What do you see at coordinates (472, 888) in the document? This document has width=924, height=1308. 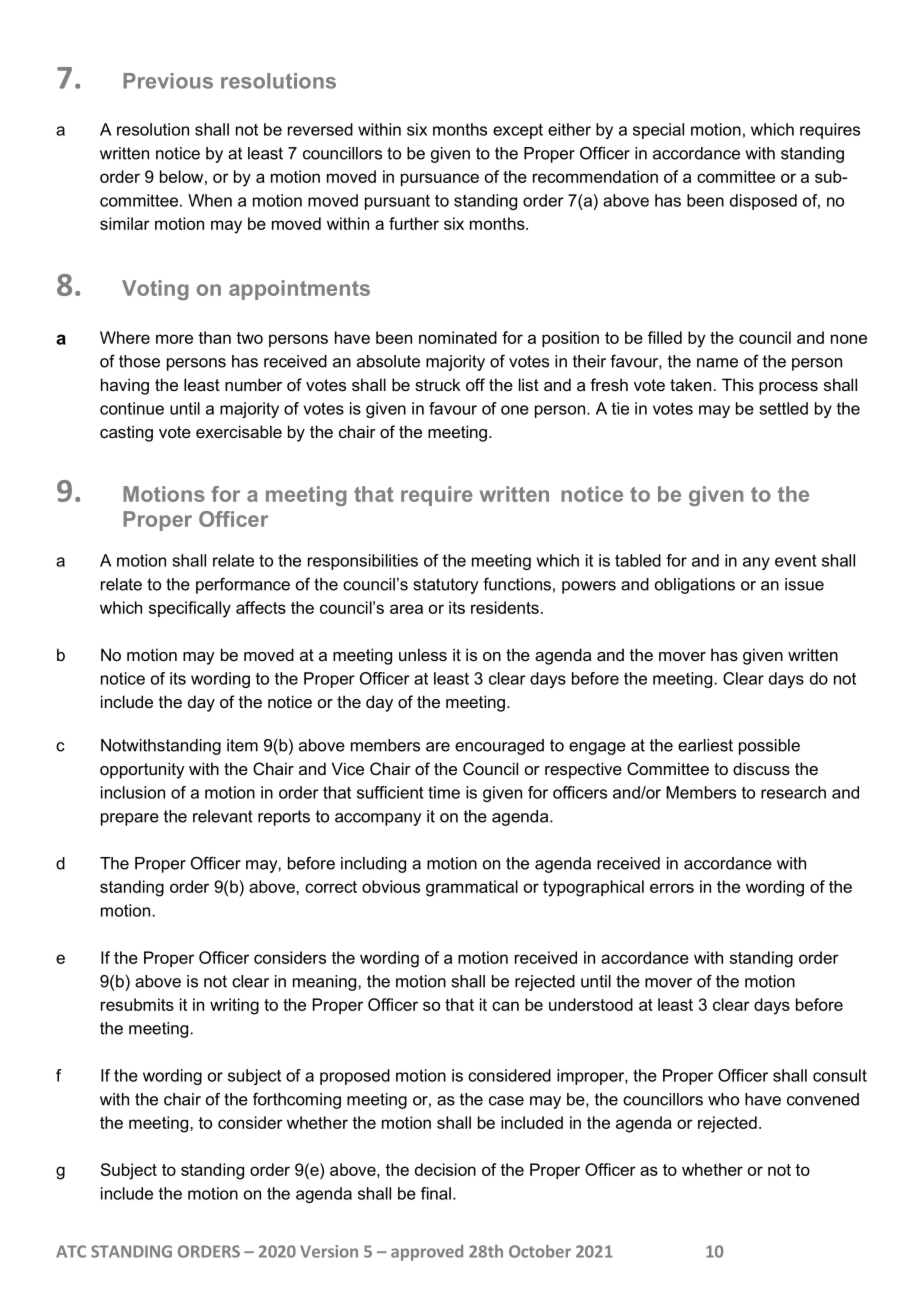 I see `grammatical` at bounding box center [472, 888].
